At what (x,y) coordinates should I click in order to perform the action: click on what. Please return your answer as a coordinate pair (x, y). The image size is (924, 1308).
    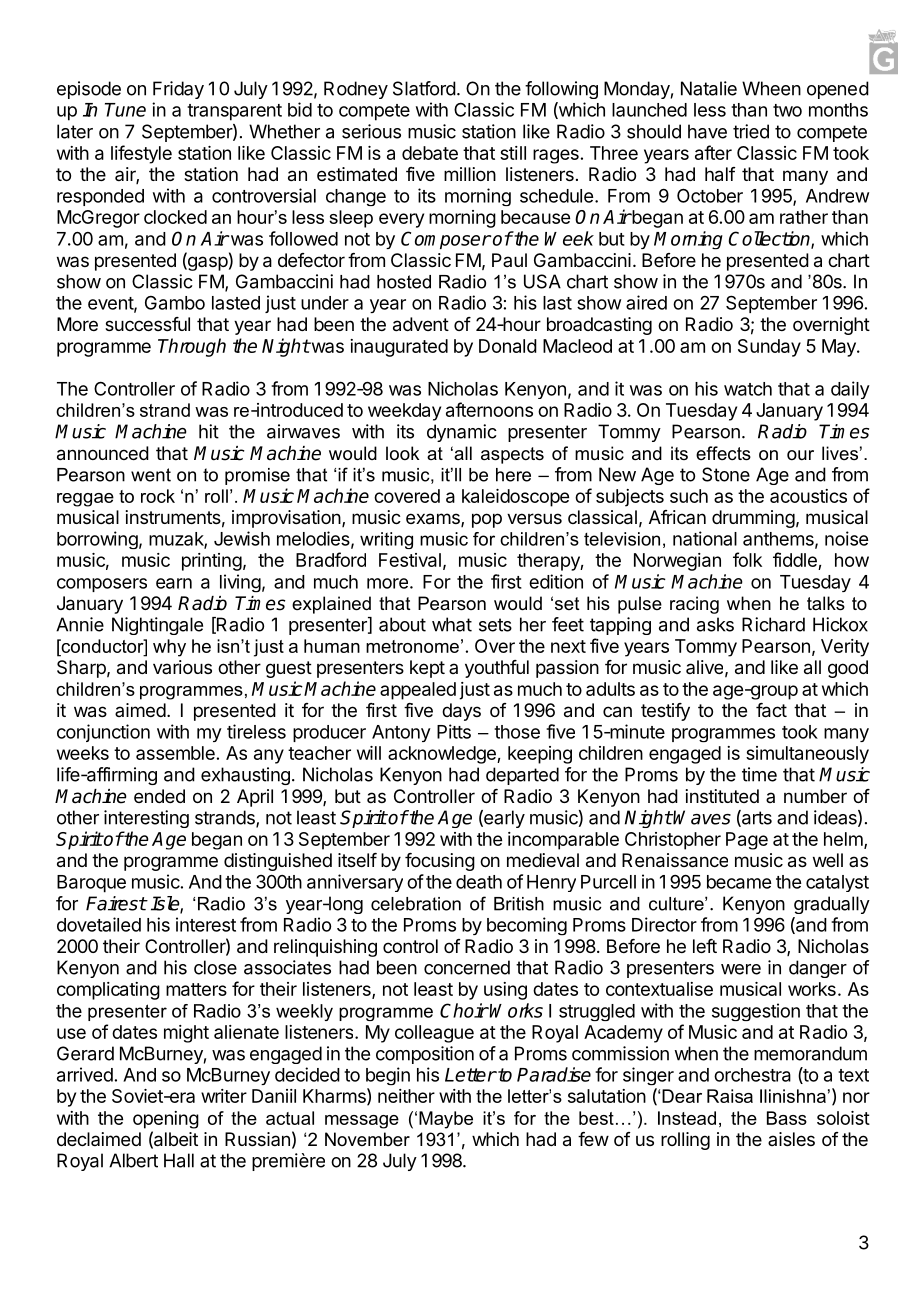
    Looking at the image, I should click on (452, 624).
